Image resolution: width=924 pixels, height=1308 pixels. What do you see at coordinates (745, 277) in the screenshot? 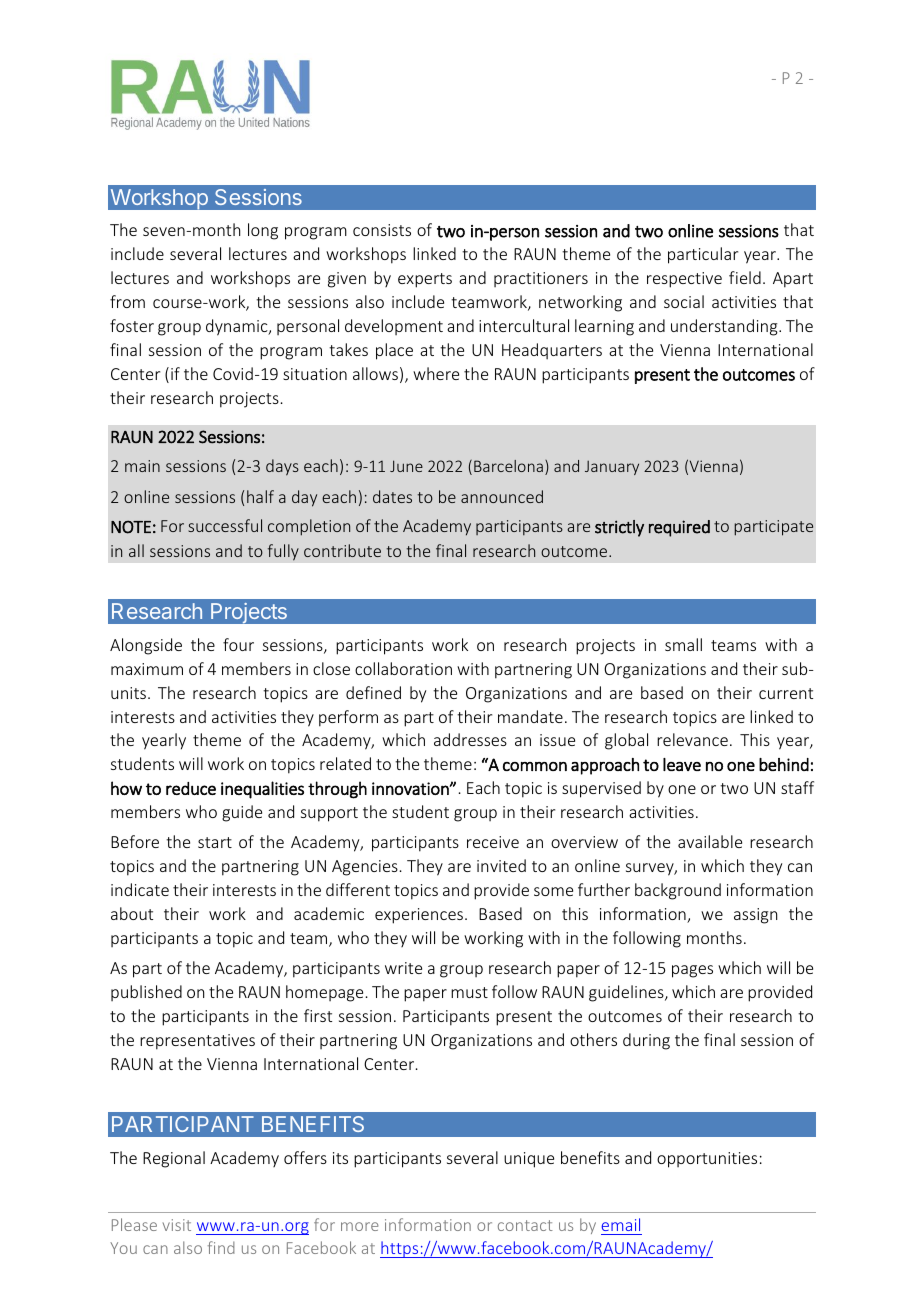
I see `field` at bounding box center [745, 277].
